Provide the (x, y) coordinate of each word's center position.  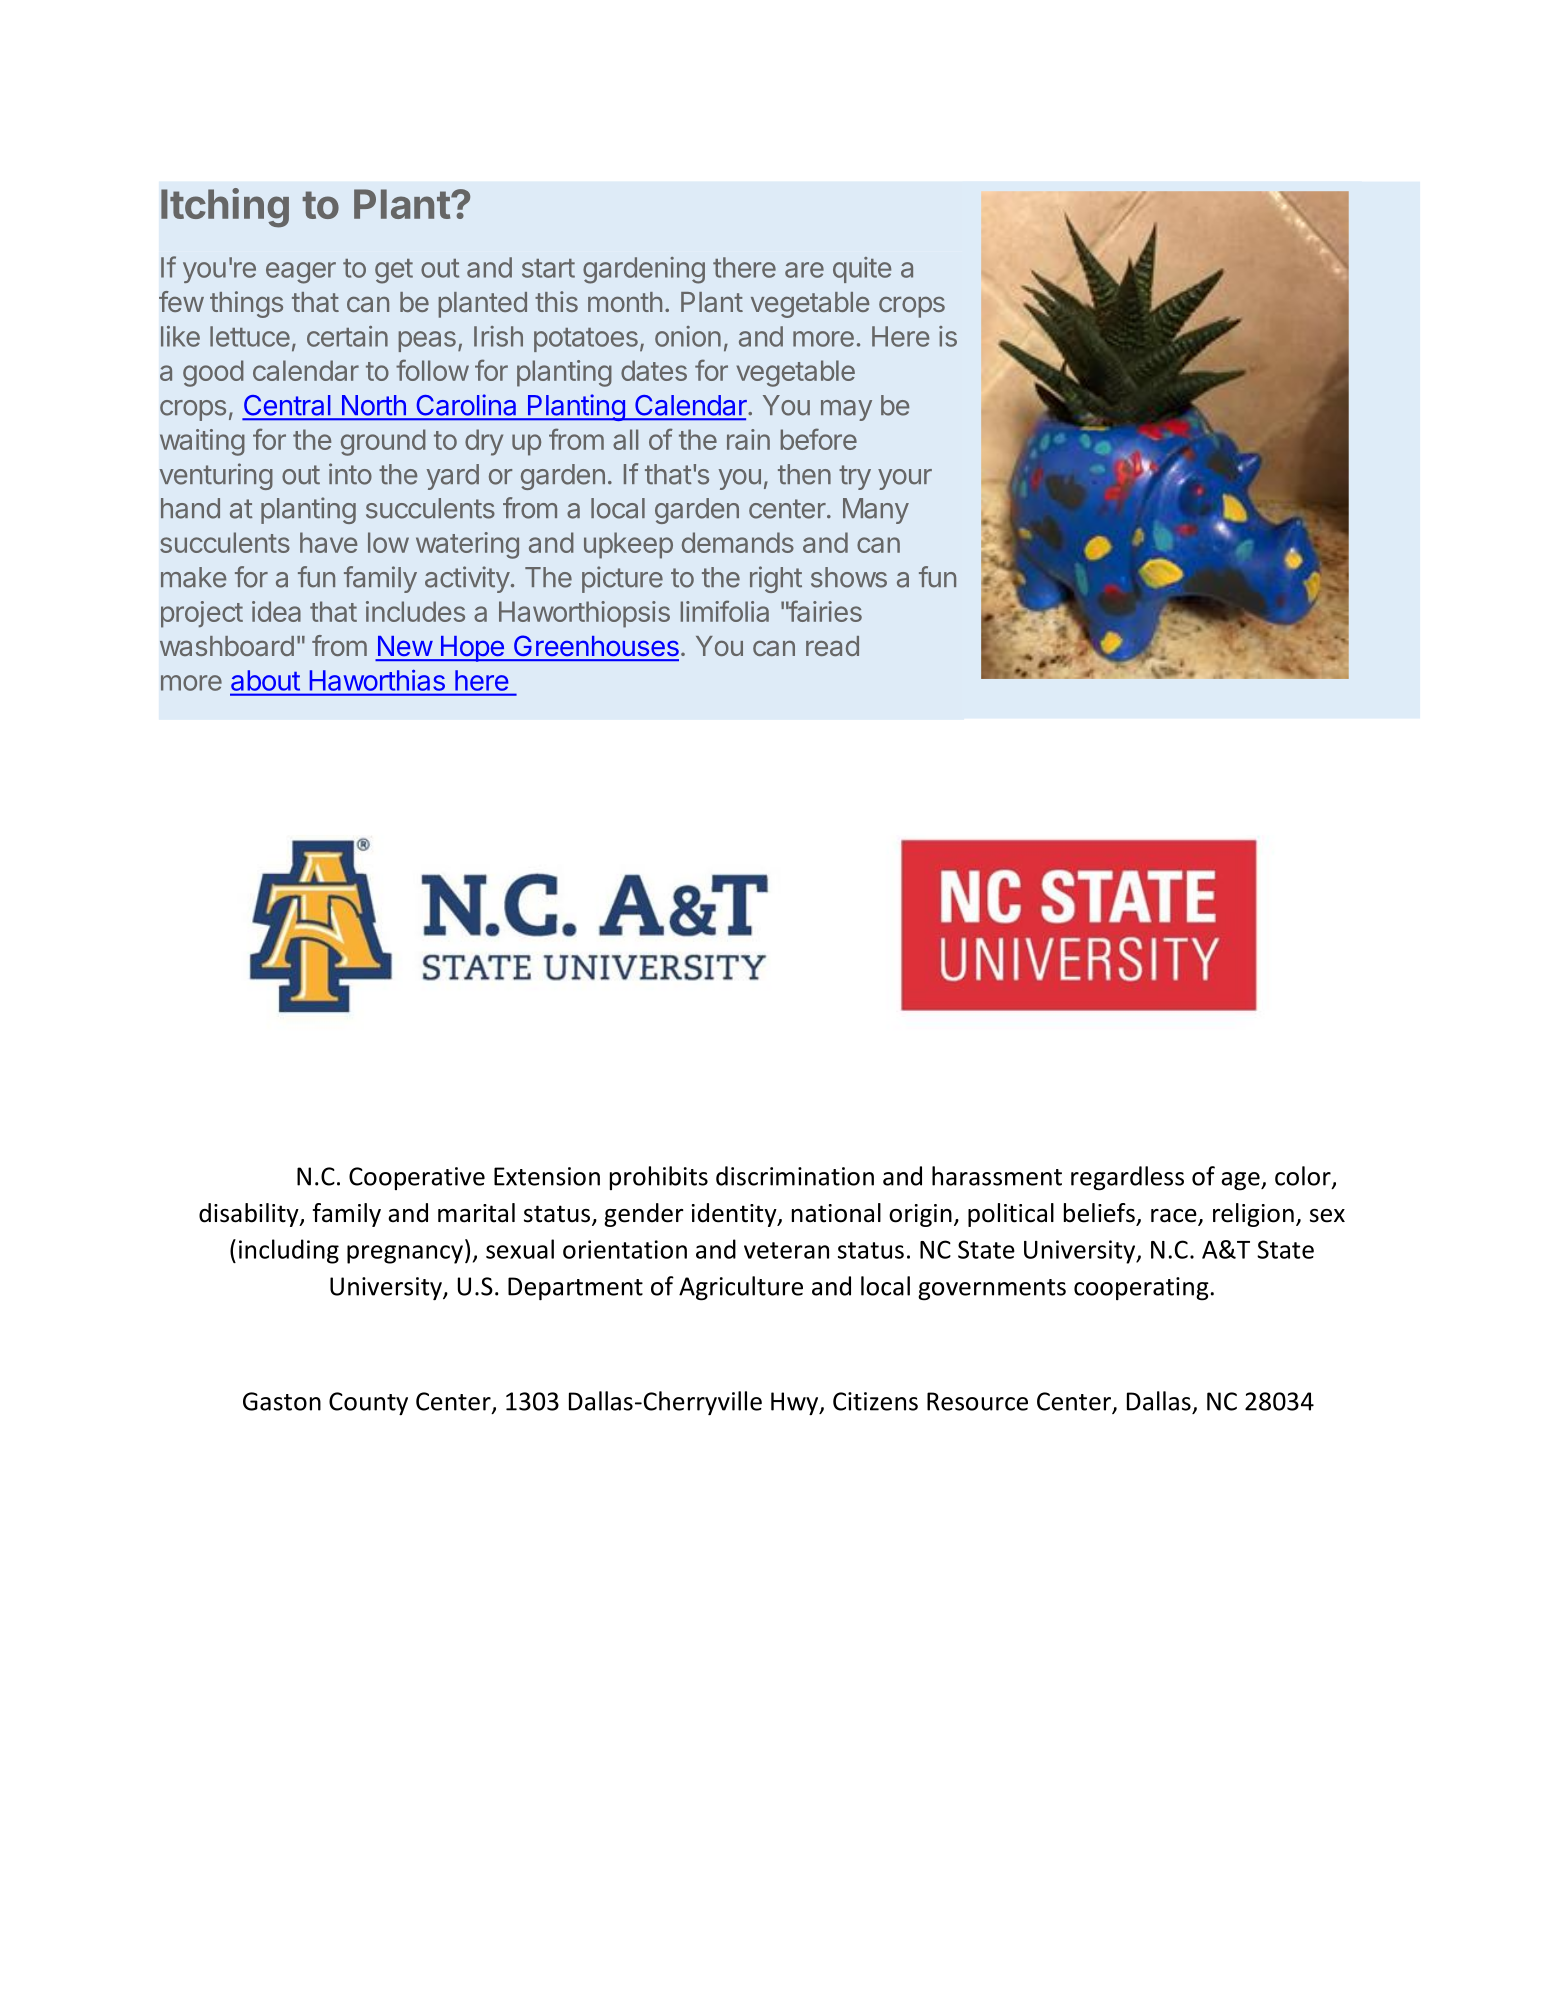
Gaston (282, 1401)
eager (301, 273)
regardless (1127, 1178)
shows (849, 577)
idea (276, 611)
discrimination (795, 1176)
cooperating (1141, 1289)
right (776, 579)
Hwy (796, 1403)
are (804, 270)
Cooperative (417, 1178)
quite (862, 270)
